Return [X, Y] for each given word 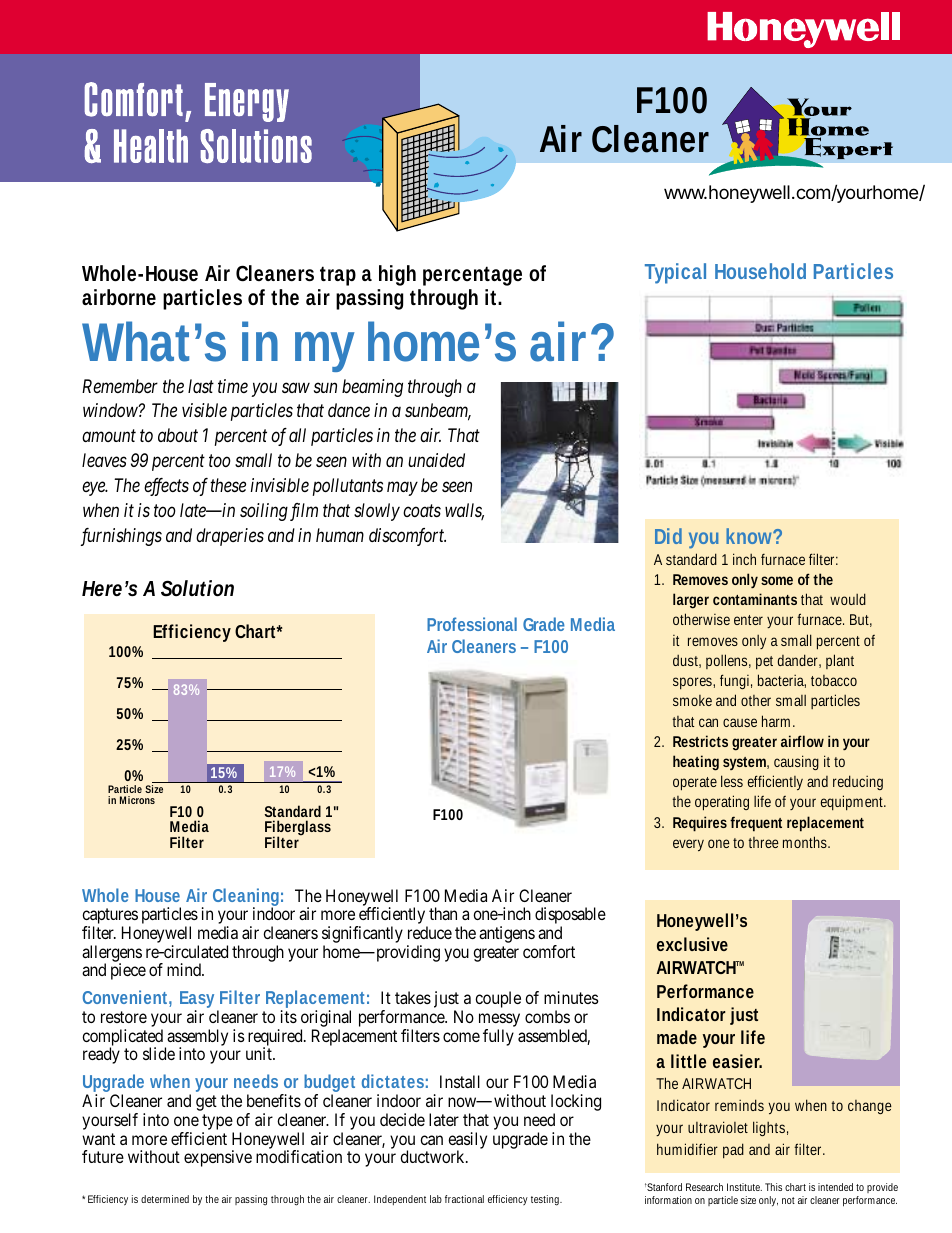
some [777, 580]
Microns [137, 800]
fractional [464, 1199]
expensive [218, 1158]
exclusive [692, 944]
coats [422, 511]
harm [778, 721]
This [773, 1187]
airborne [119, 297]
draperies [230, 537]
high [397, 275]
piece [128, 971]
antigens [507, 934]
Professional [472, 624]
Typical [675, 273]
